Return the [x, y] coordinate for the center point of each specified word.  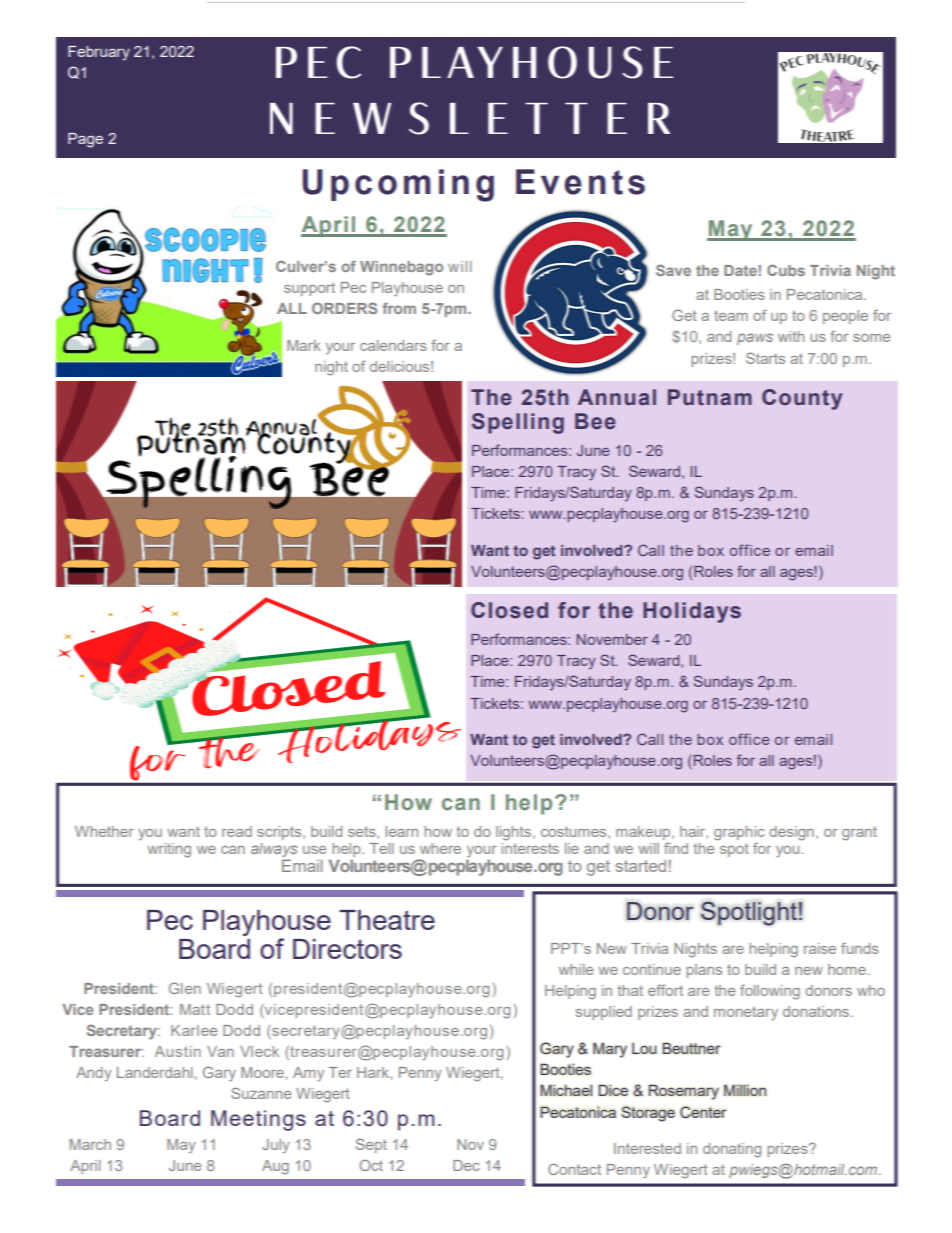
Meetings [258, 1120]
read [237, 831]
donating [732, 1150]
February [99, 53]
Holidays [692, 612]
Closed [509, 610]
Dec [466, 1165]
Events [580, 182]
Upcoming [398, 185]
